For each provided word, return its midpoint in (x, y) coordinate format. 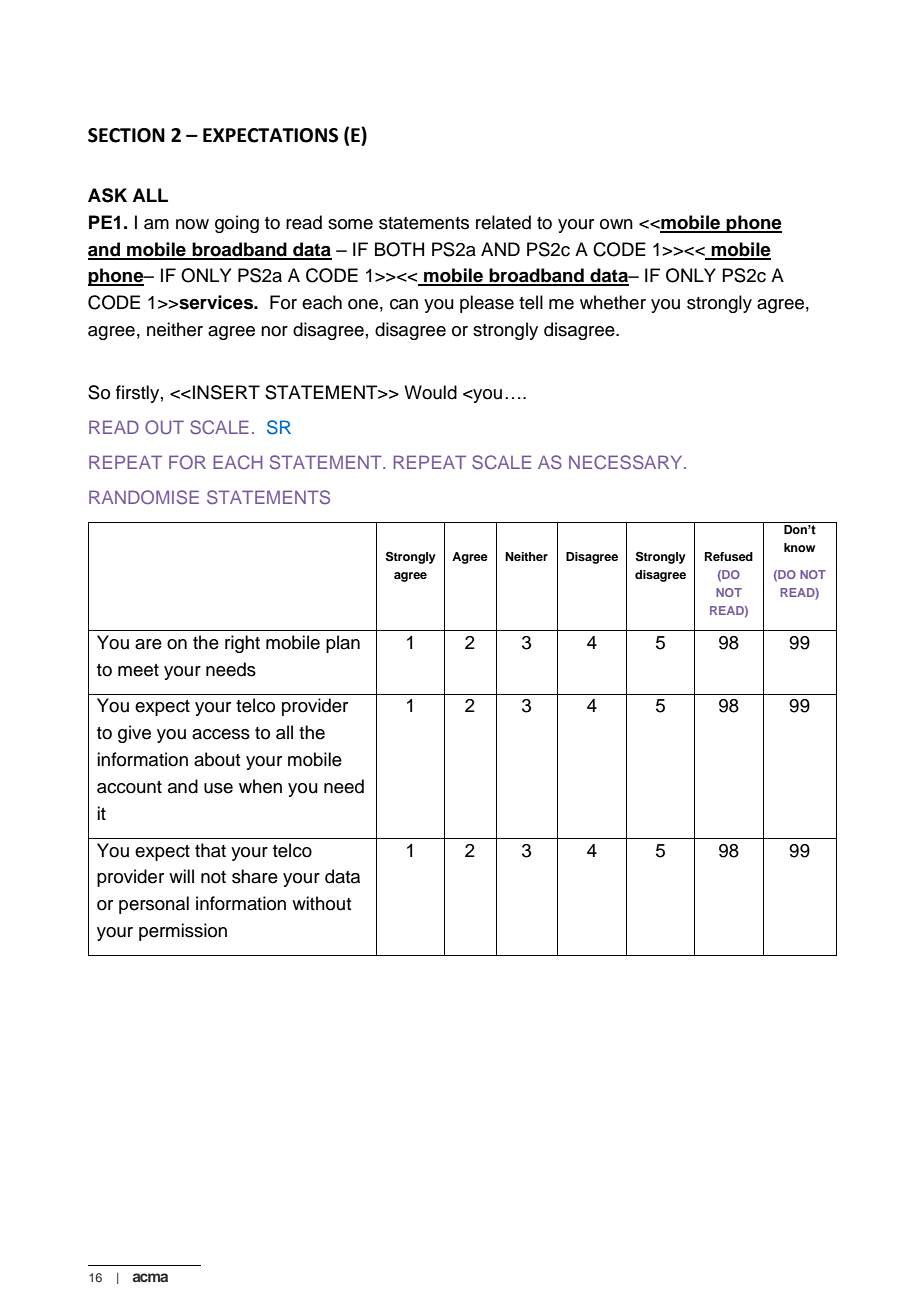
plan (343, 644)
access (221, 734)
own (616, 224)
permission (183, 932)
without (321, 903)
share (255, 876)
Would (430, 392)
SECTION (126, 135)
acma (150, 1277)
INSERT (226, 392)
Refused (729, 556)
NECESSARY (627, 462)
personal (154, 905)
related (503, 222)
